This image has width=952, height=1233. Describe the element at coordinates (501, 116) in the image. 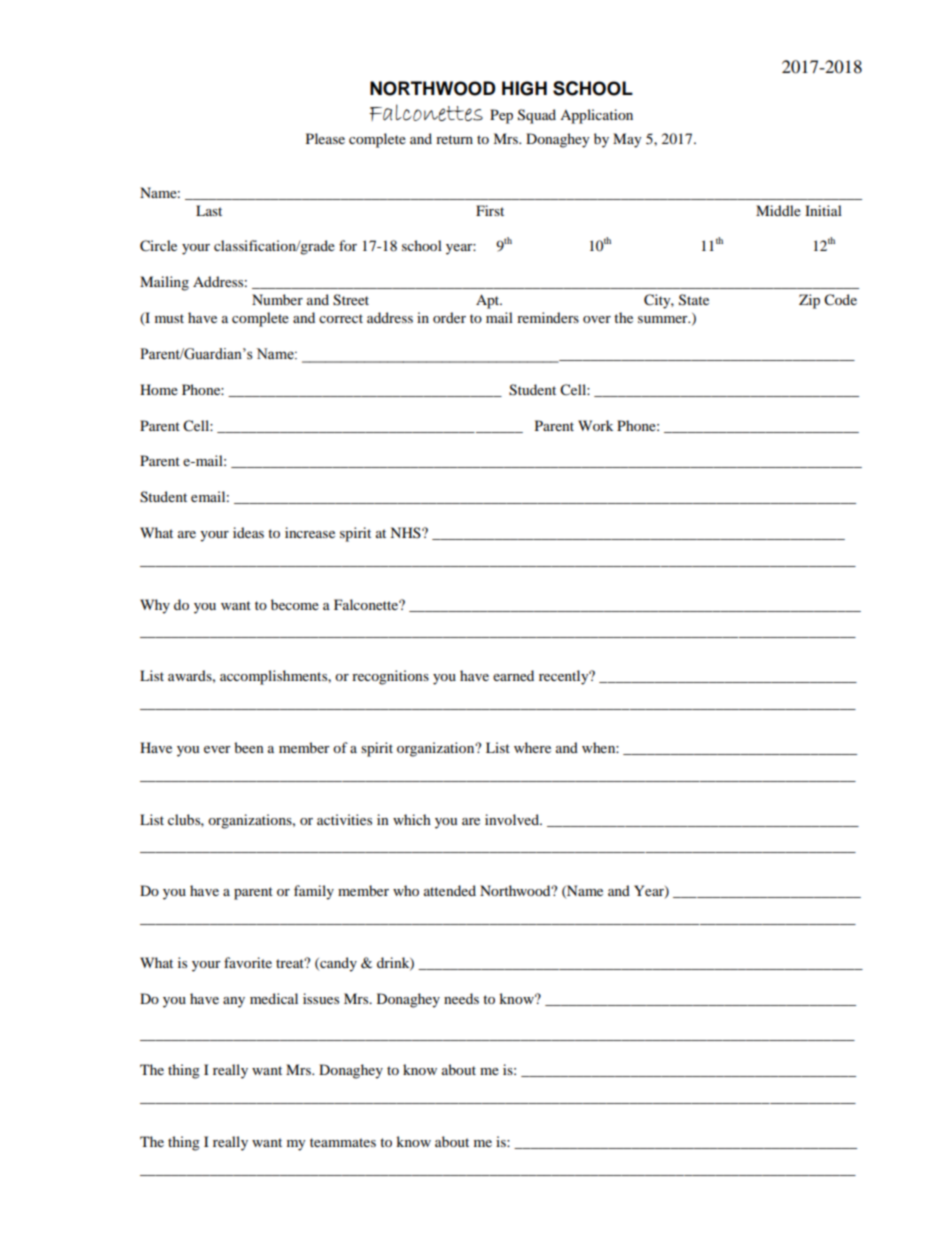

I see `Pep` at that location.
